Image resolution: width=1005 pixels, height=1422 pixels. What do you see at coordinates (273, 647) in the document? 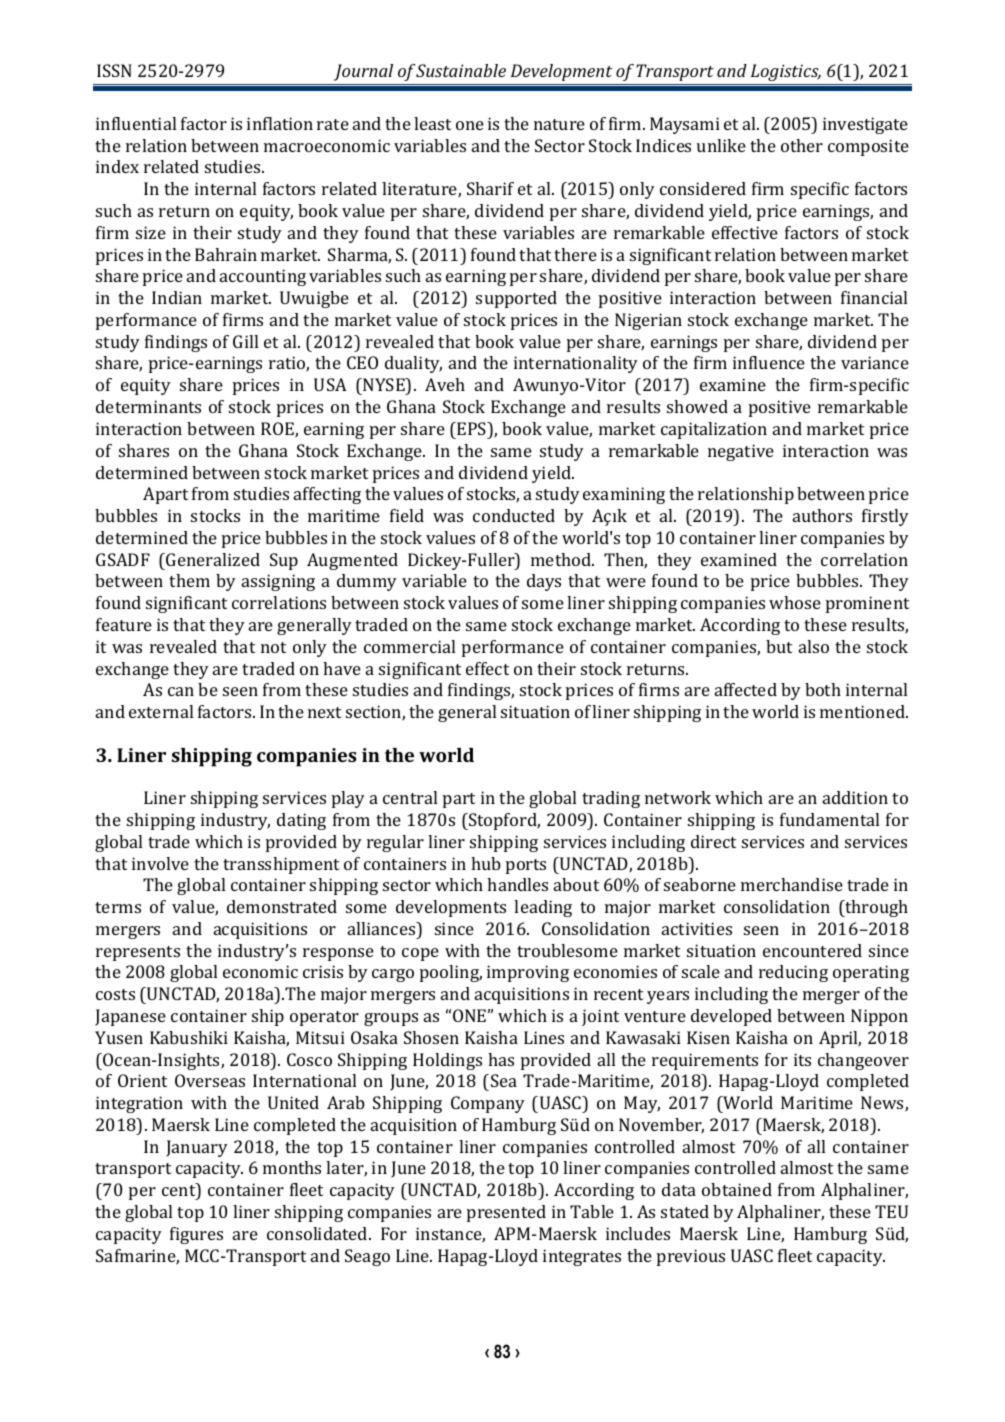
I see `not` at bounding box center [273, 647].
